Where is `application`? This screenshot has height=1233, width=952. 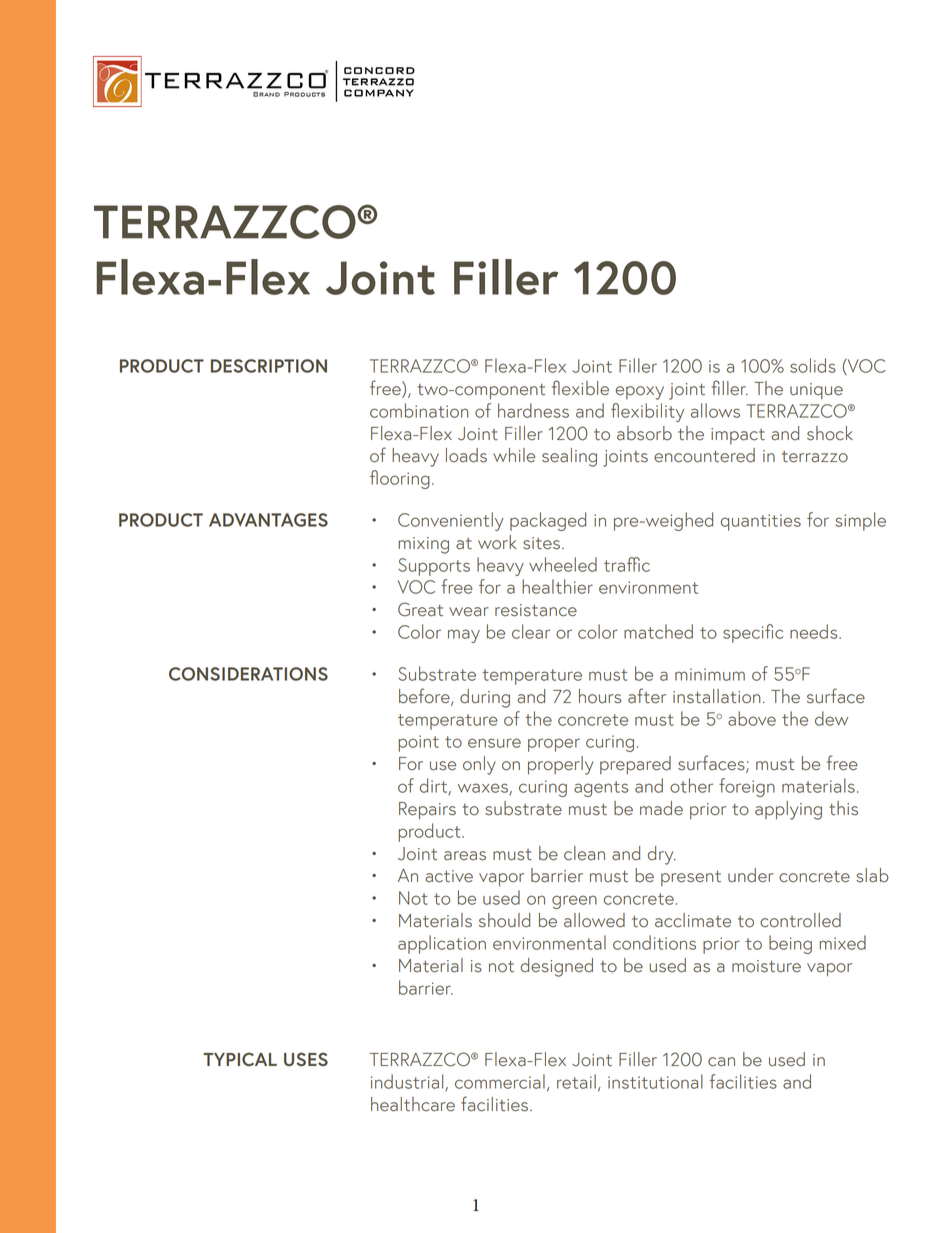
application is located at coordinates (442, 944).
